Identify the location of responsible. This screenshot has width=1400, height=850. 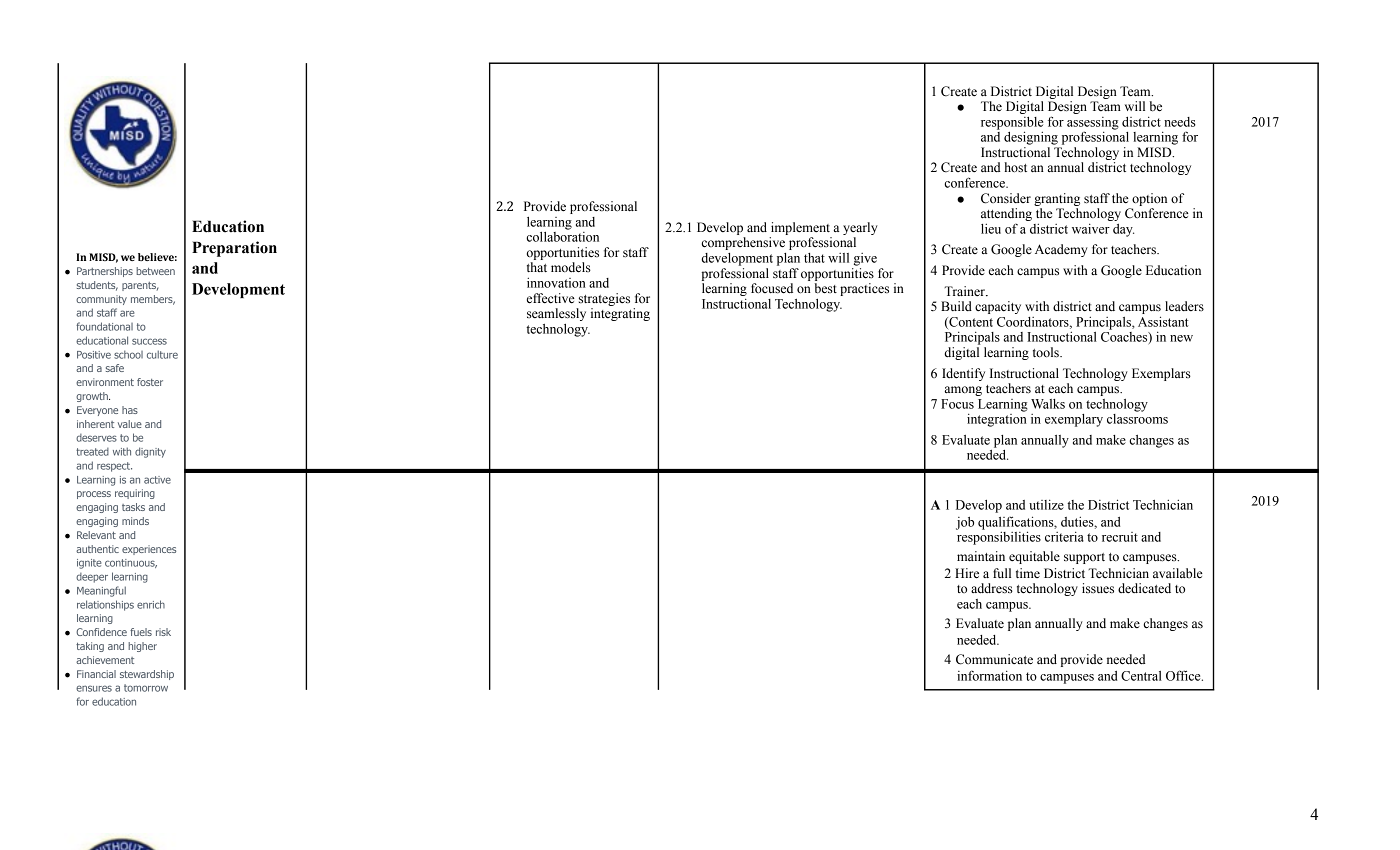
(1012, 124).
